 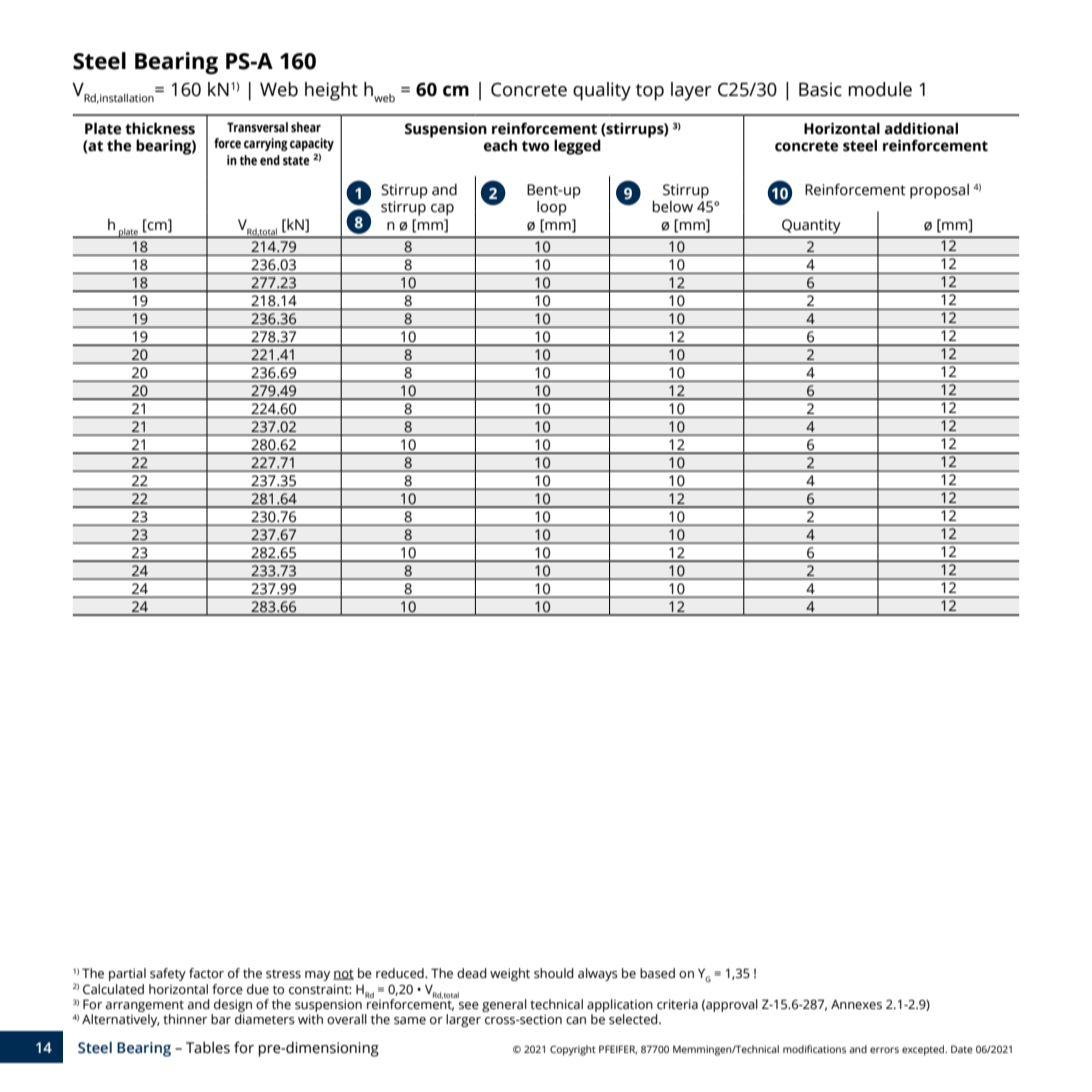 I want to click on based, so click(x=657, y=973).
